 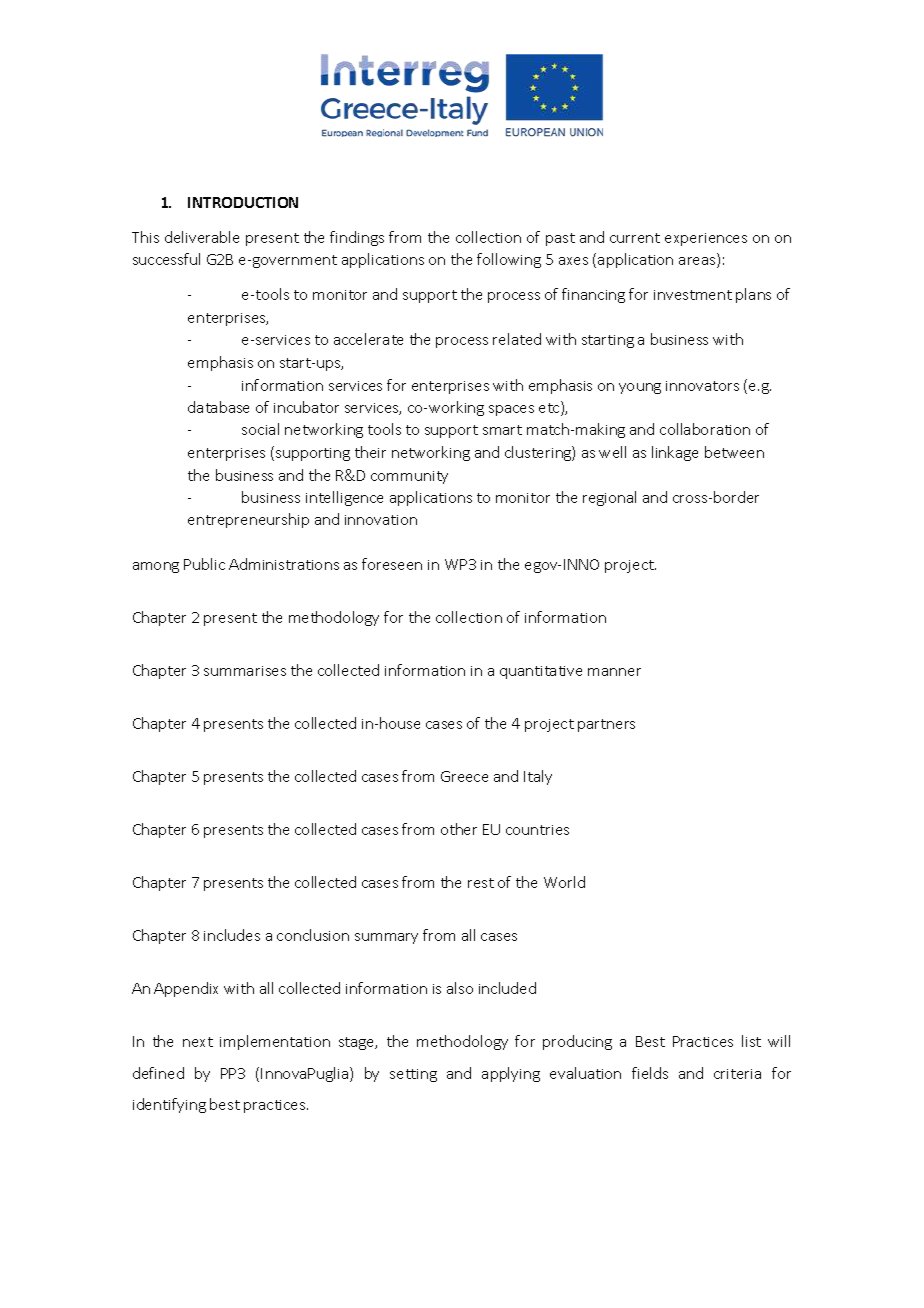 I want to click on rest, so click(x=481, y=883).
